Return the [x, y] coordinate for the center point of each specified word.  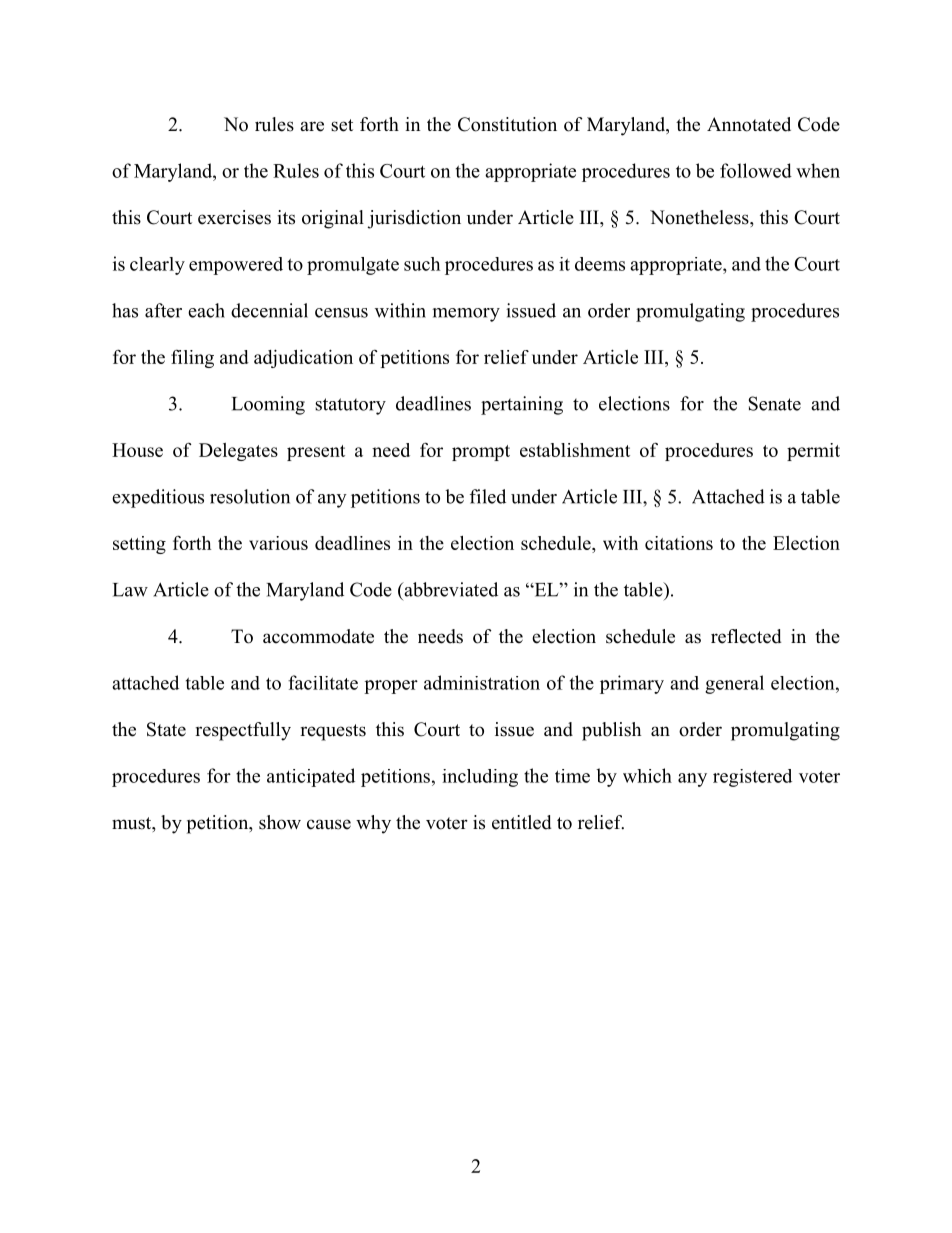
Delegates [238, 452]
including [480, 778]
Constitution [507, 124]
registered [752, 778]
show [280, 822]
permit [813, 452]
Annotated [749, 124]
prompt [481, 453]
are [312, 126]
